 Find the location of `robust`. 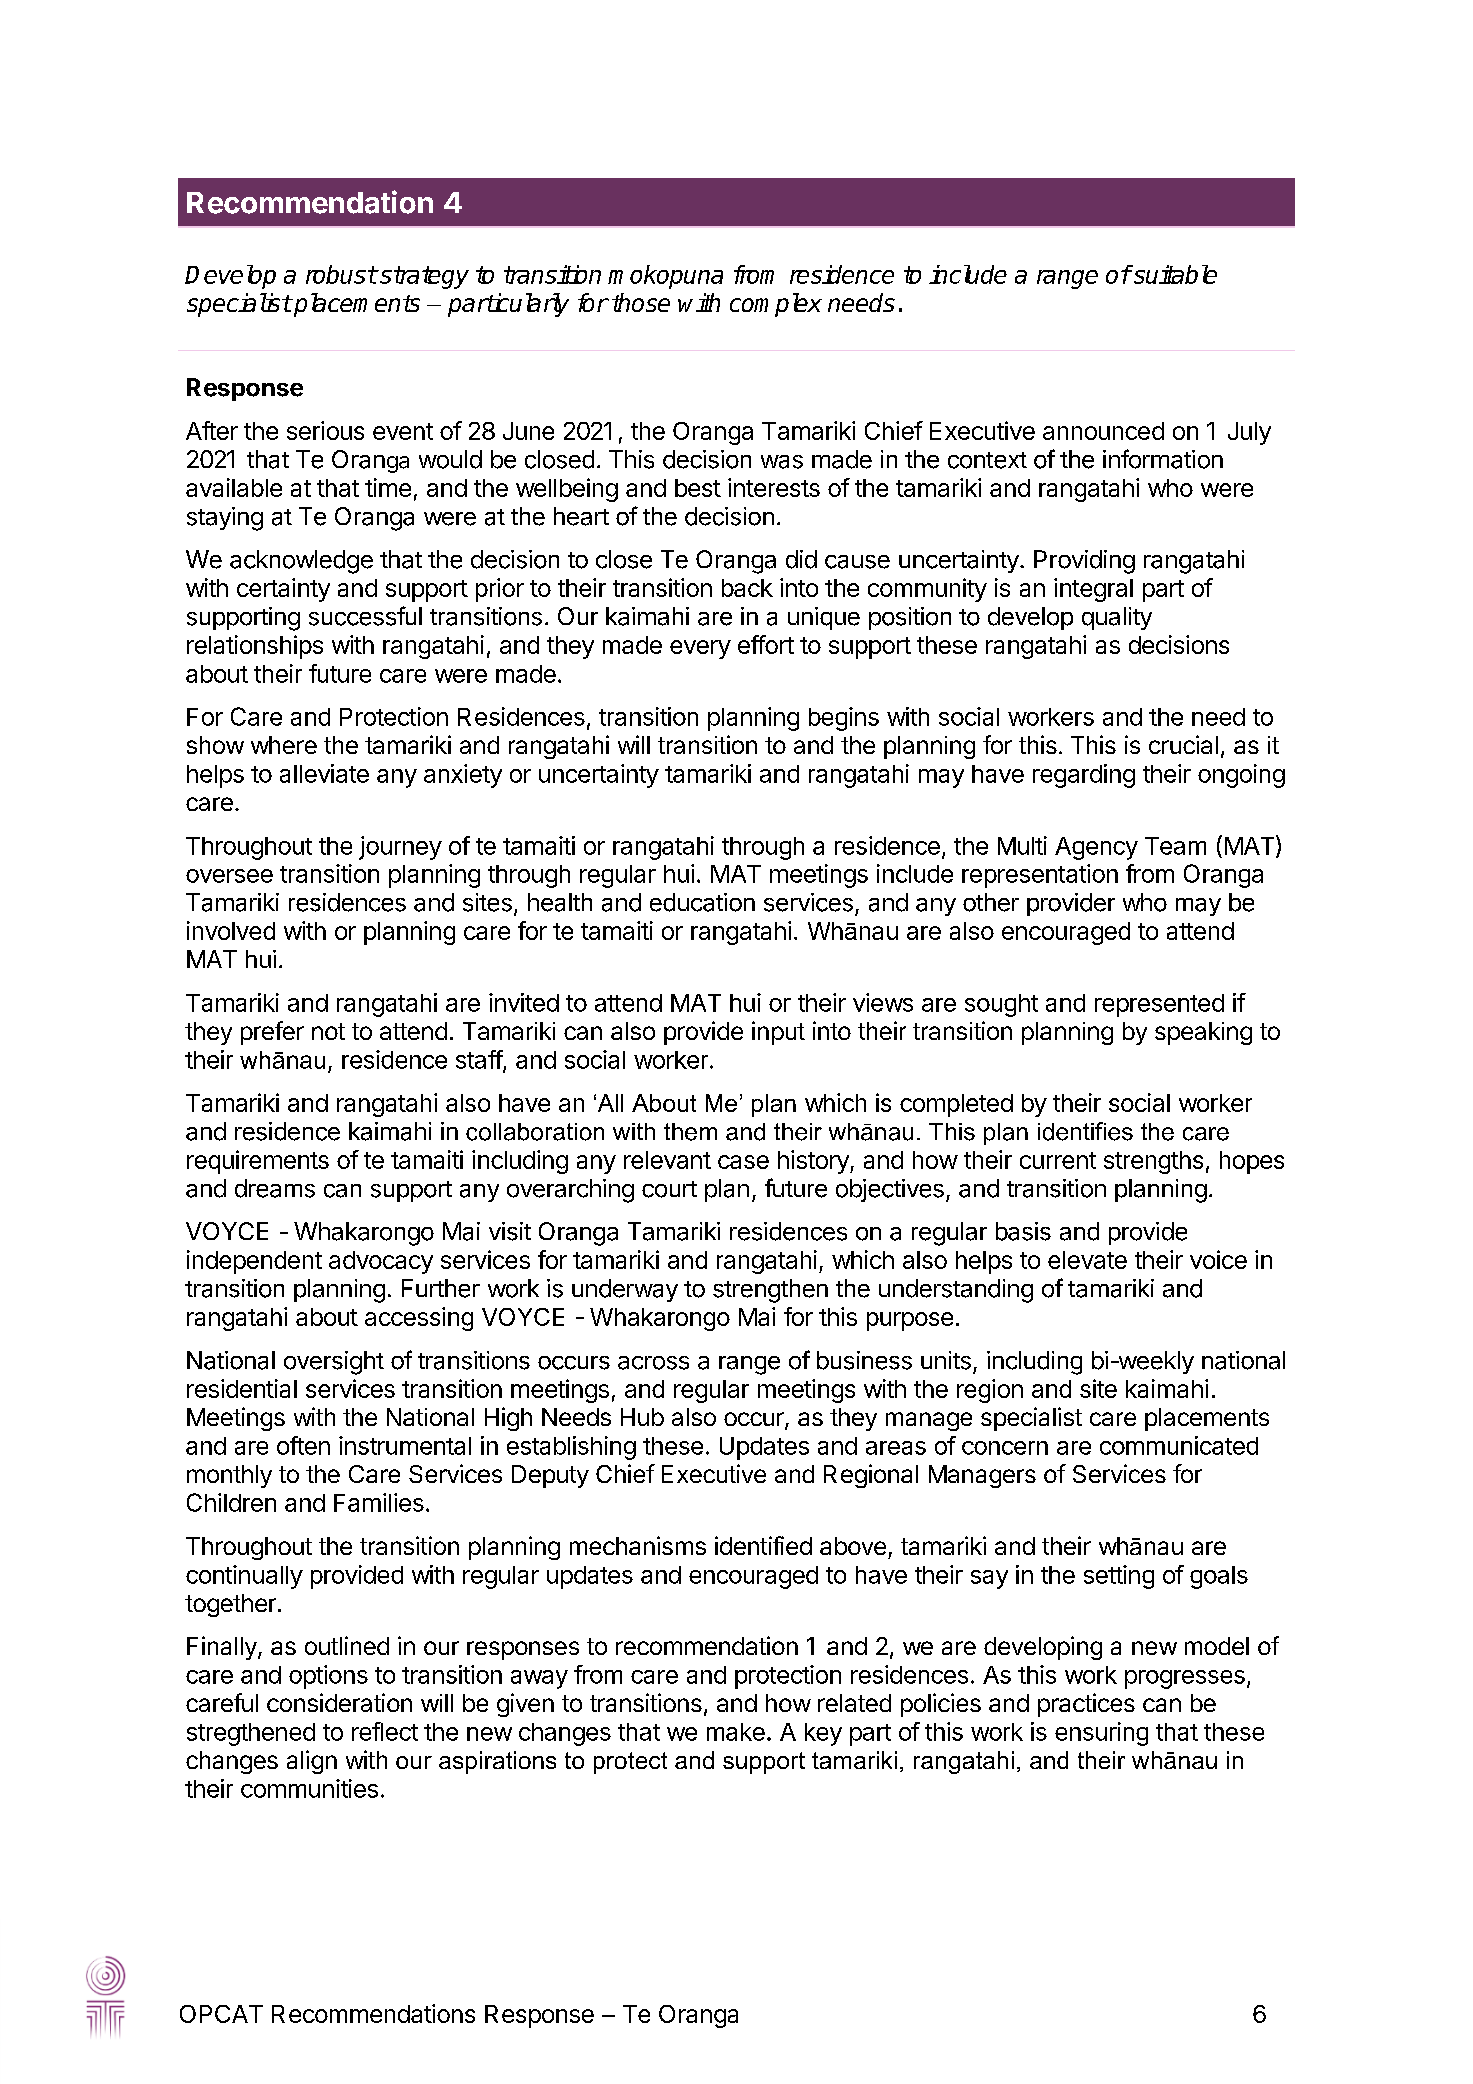

robust is located at coordinates (341, 274).
